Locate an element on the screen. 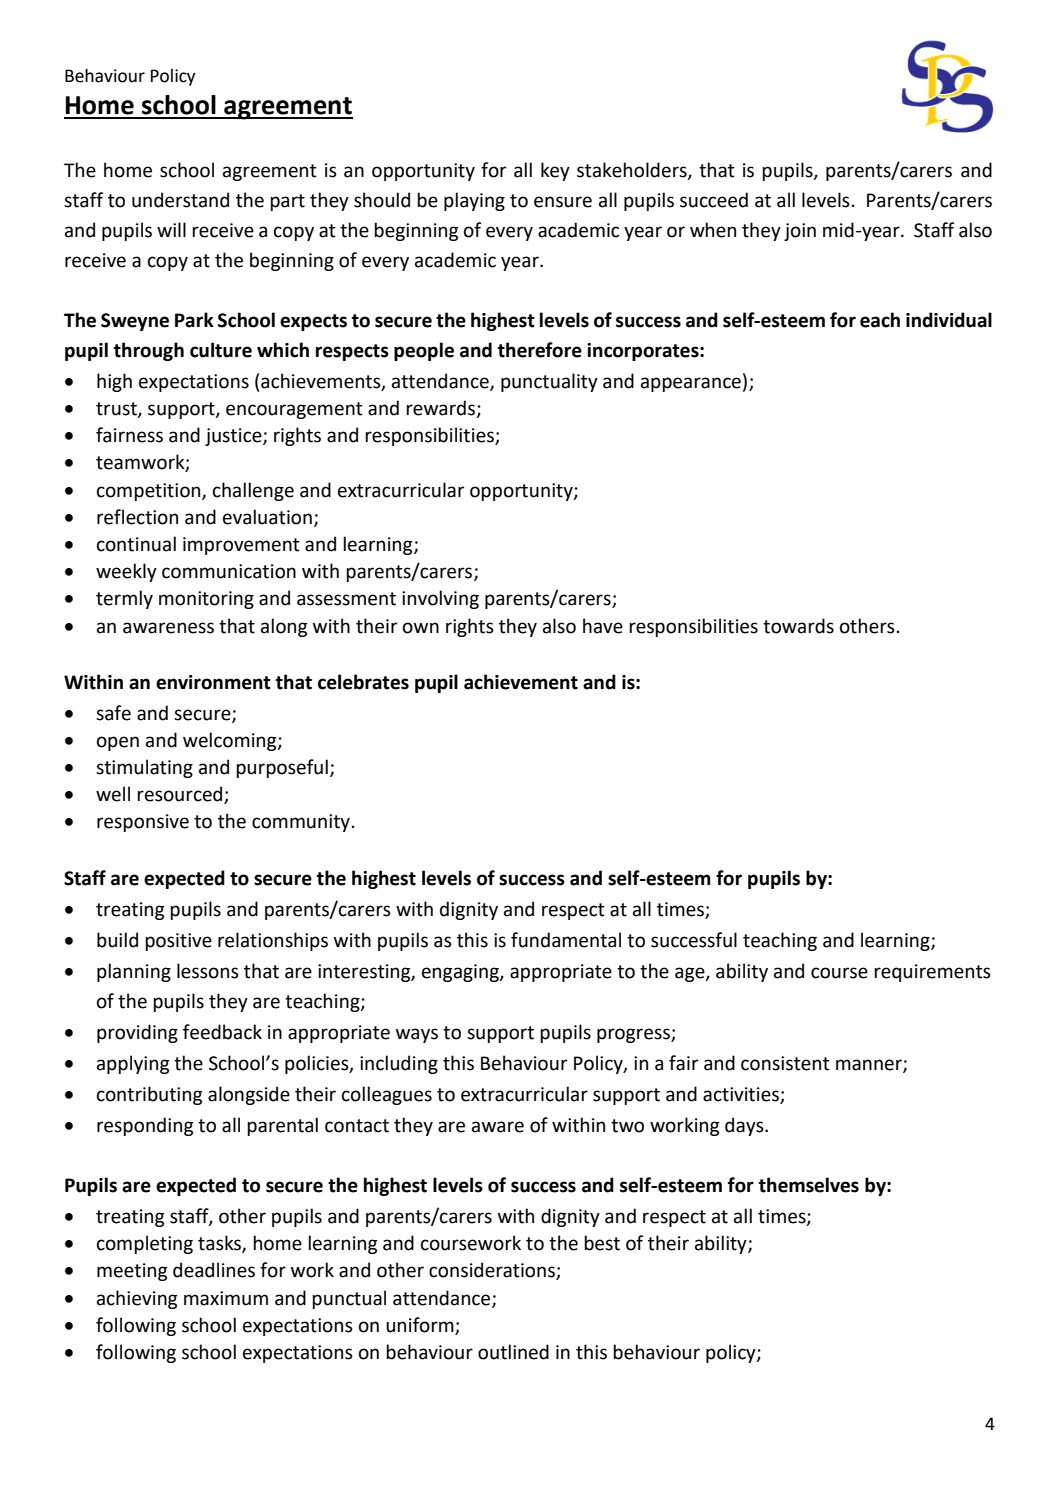 The width and height of the screenshot is (1059, 1497). fundamental is located at coordinates (566, 940).
